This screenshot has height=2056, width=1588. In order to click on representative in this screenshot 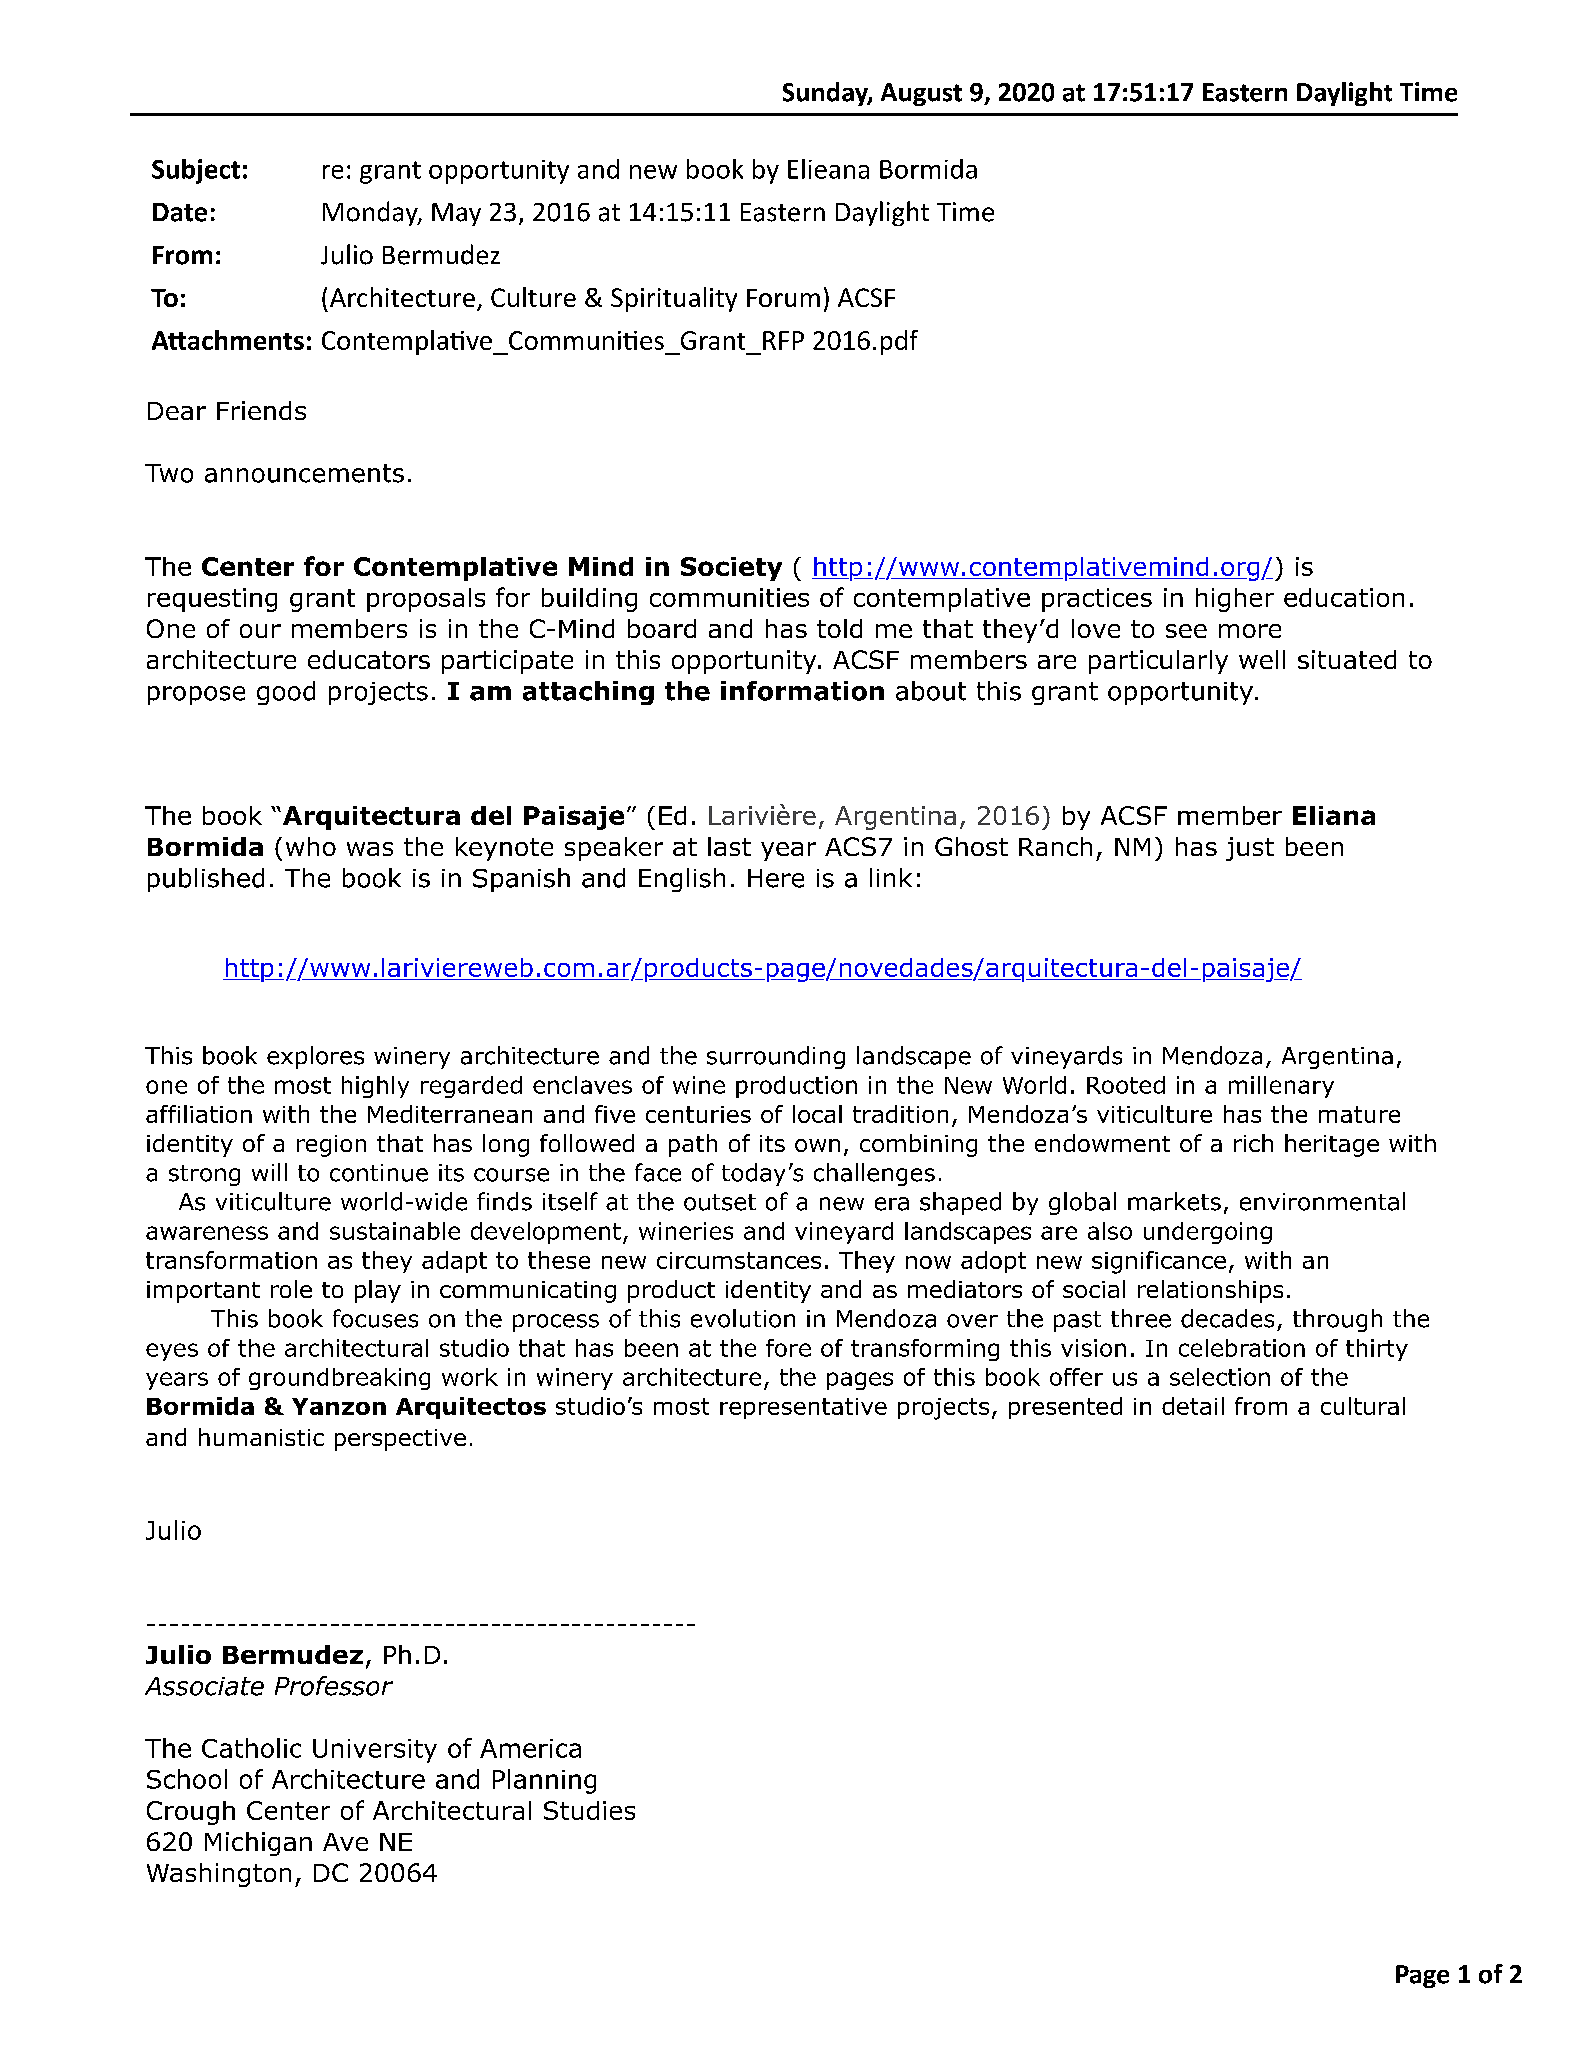, I will do `click(803, 1408)`.
